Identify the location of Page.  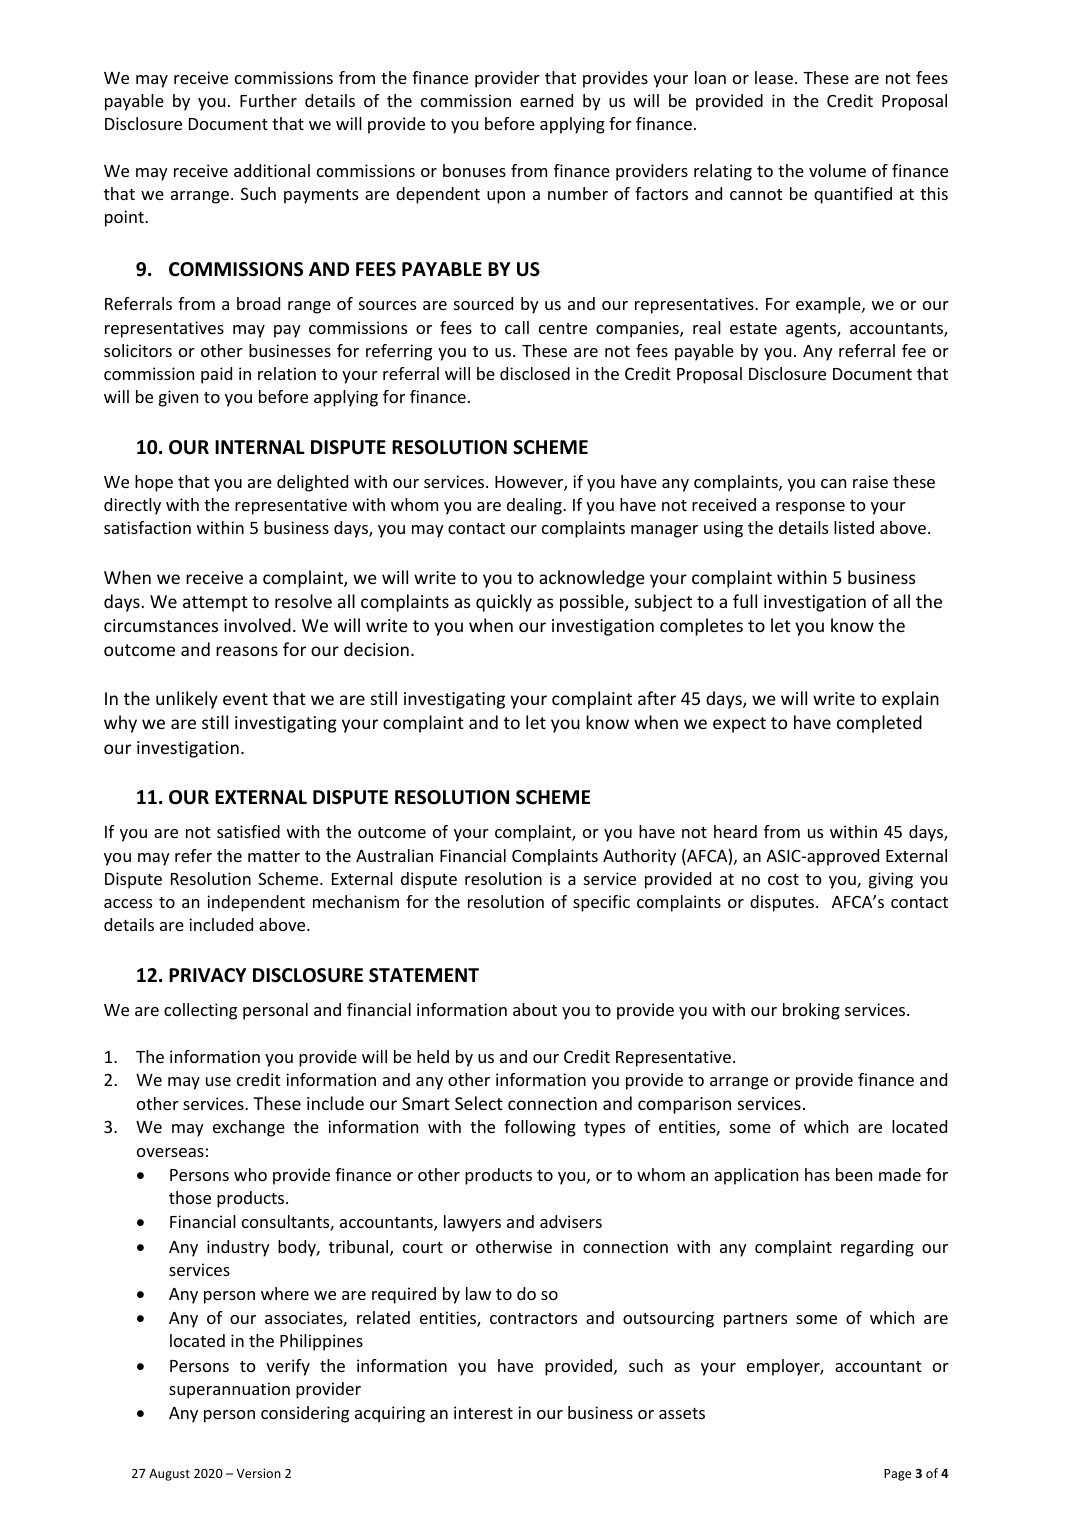
(897, 1475).
